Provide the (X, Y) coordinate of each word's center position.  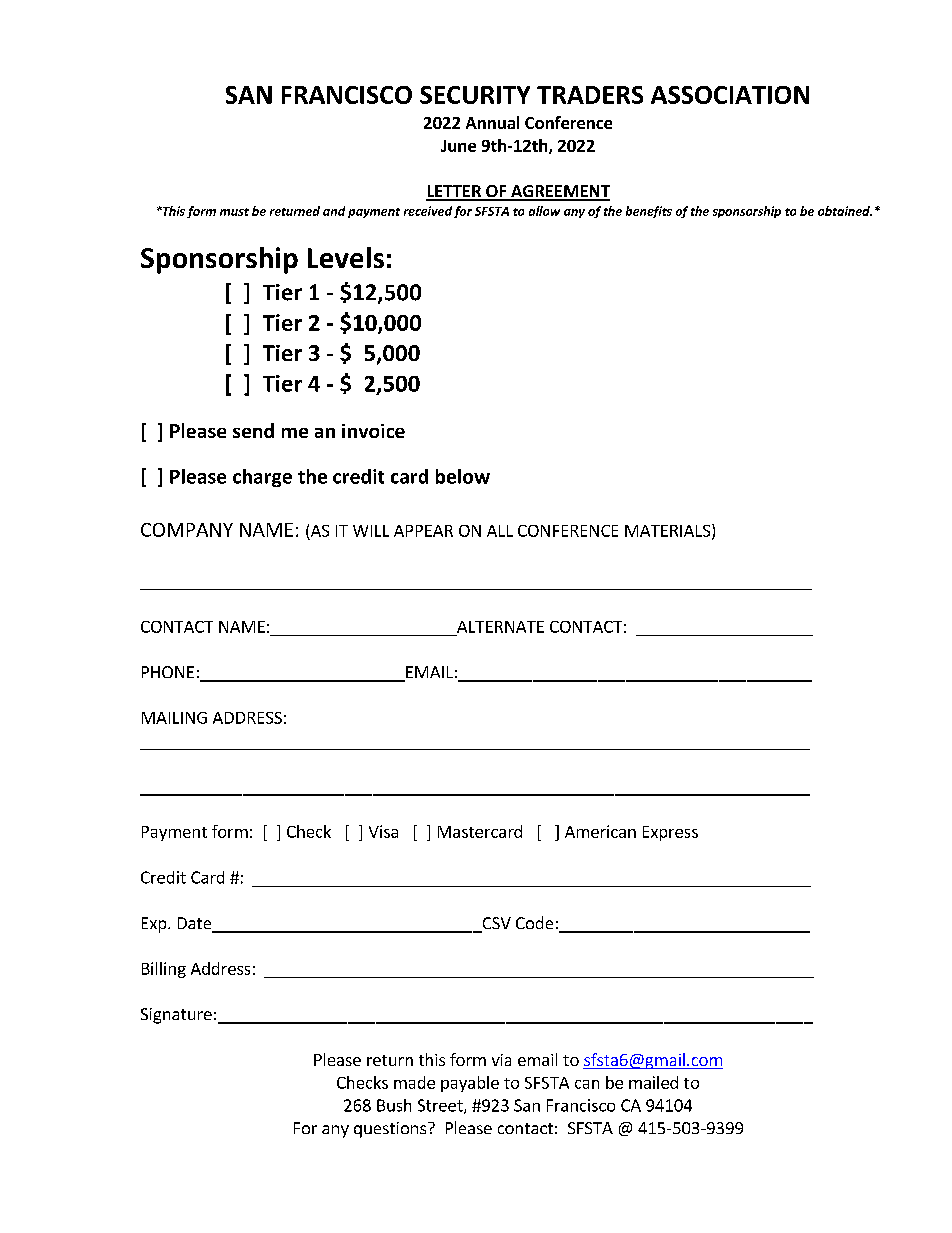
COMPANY (187, 530)
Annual (492, 122)
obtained (845, 211)
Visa (383, 831)
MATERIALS (667, 531)
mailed (653, 1082)
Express (670, 833)
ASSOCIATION (730, 95)
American (600, 831)
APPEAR (423, 531)
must (234, 212)
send (253, 430)
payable (470, 1084)
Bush (394, 1105)
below (463, 476)
